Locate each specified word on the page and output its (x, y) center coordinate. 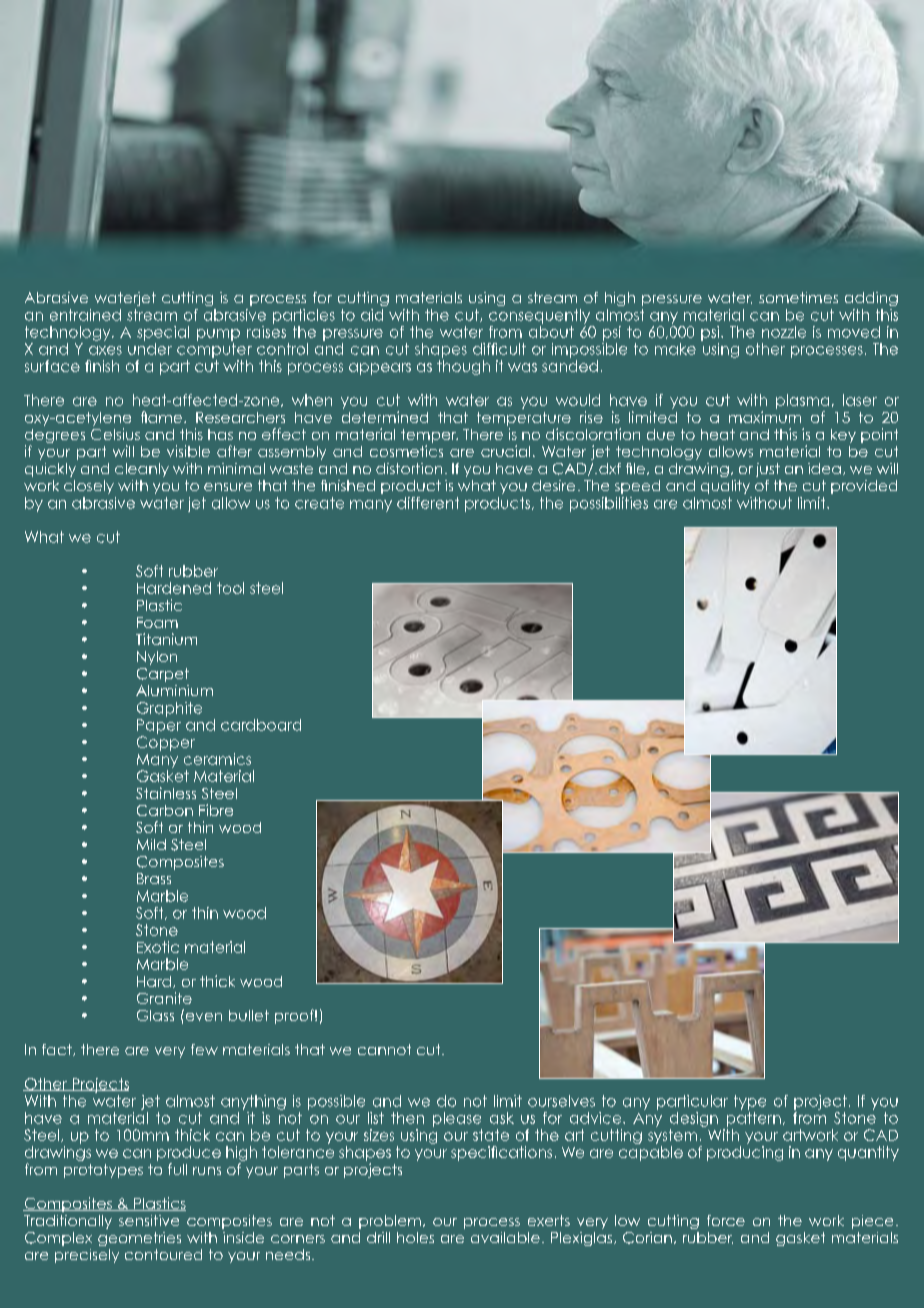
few (204, 1049)
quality (725, 487)
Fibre (216, 810)
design (694, 1119)
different (428, 503)
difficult (499, 349)
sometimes (798, 297)
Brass (154, 878)
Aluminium (174, 690)
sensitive (149, 1220)
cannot (384, 1049)
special (163, 333)
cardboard (261, 725)
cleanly (142, 470)
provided (864, 487)
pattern (754, 1119)
